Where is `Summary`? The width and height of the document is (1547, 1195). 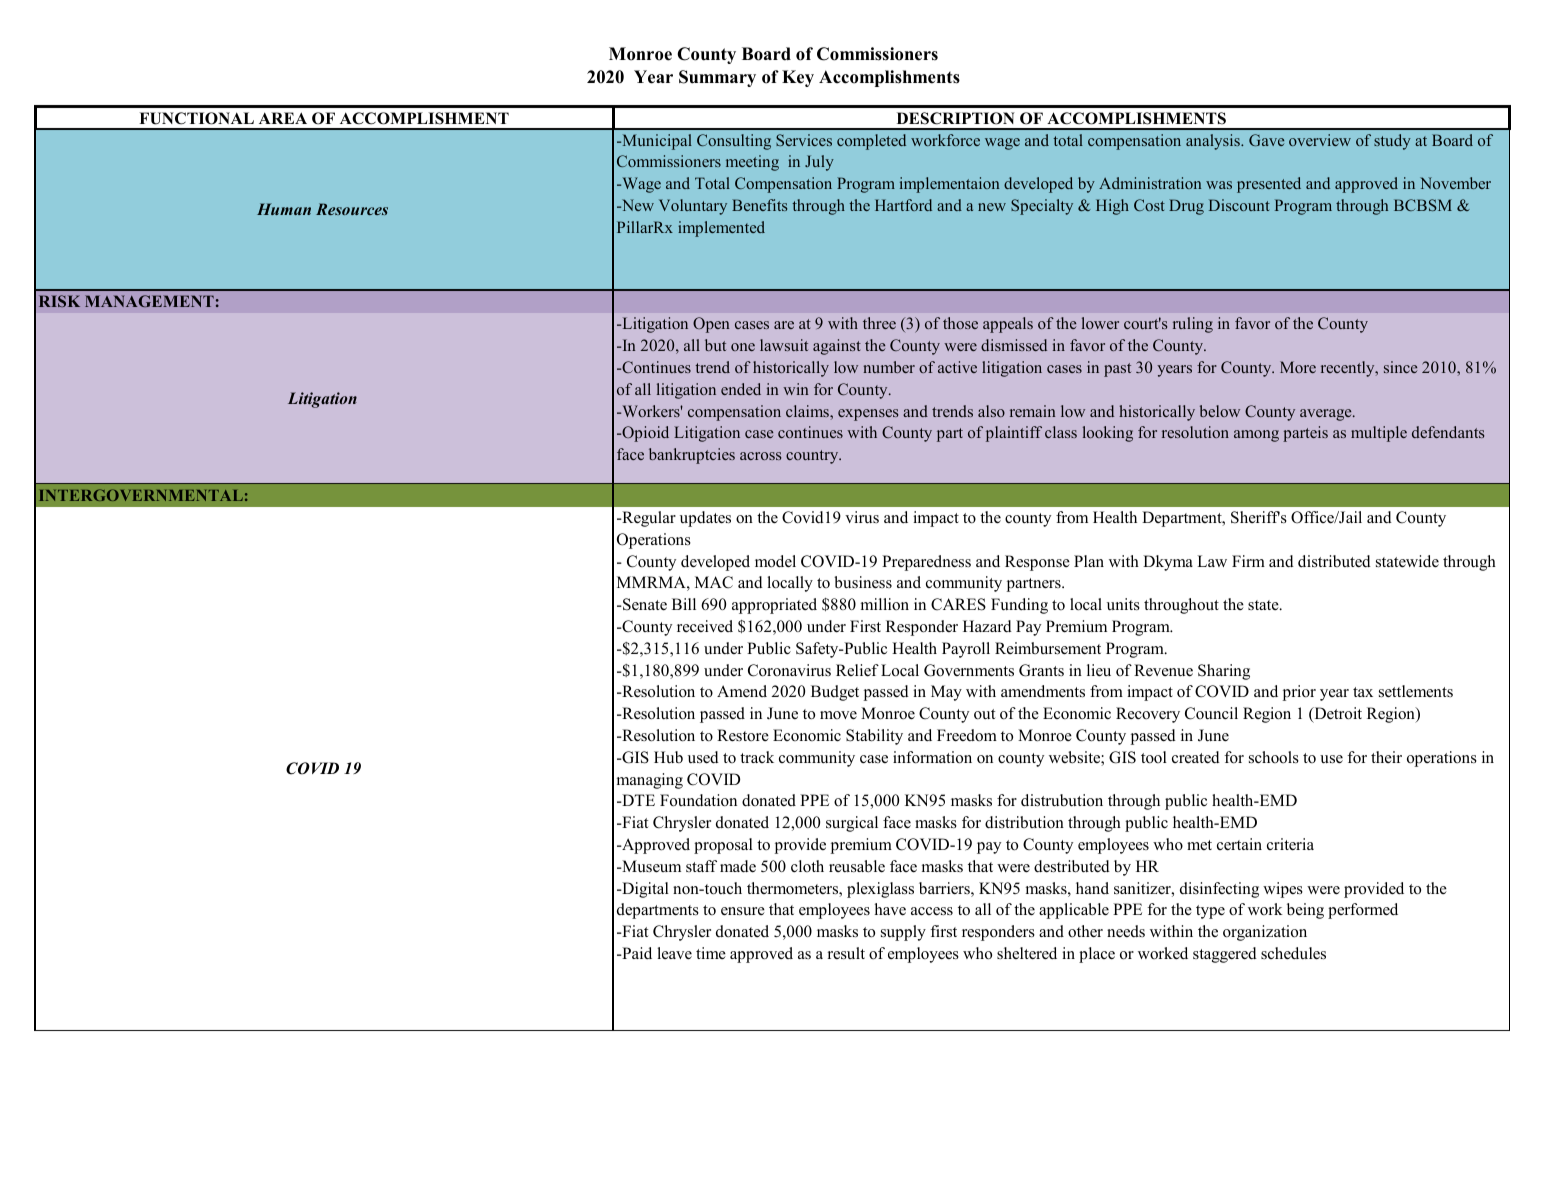
Summary is located at coordinates (717, 78).
